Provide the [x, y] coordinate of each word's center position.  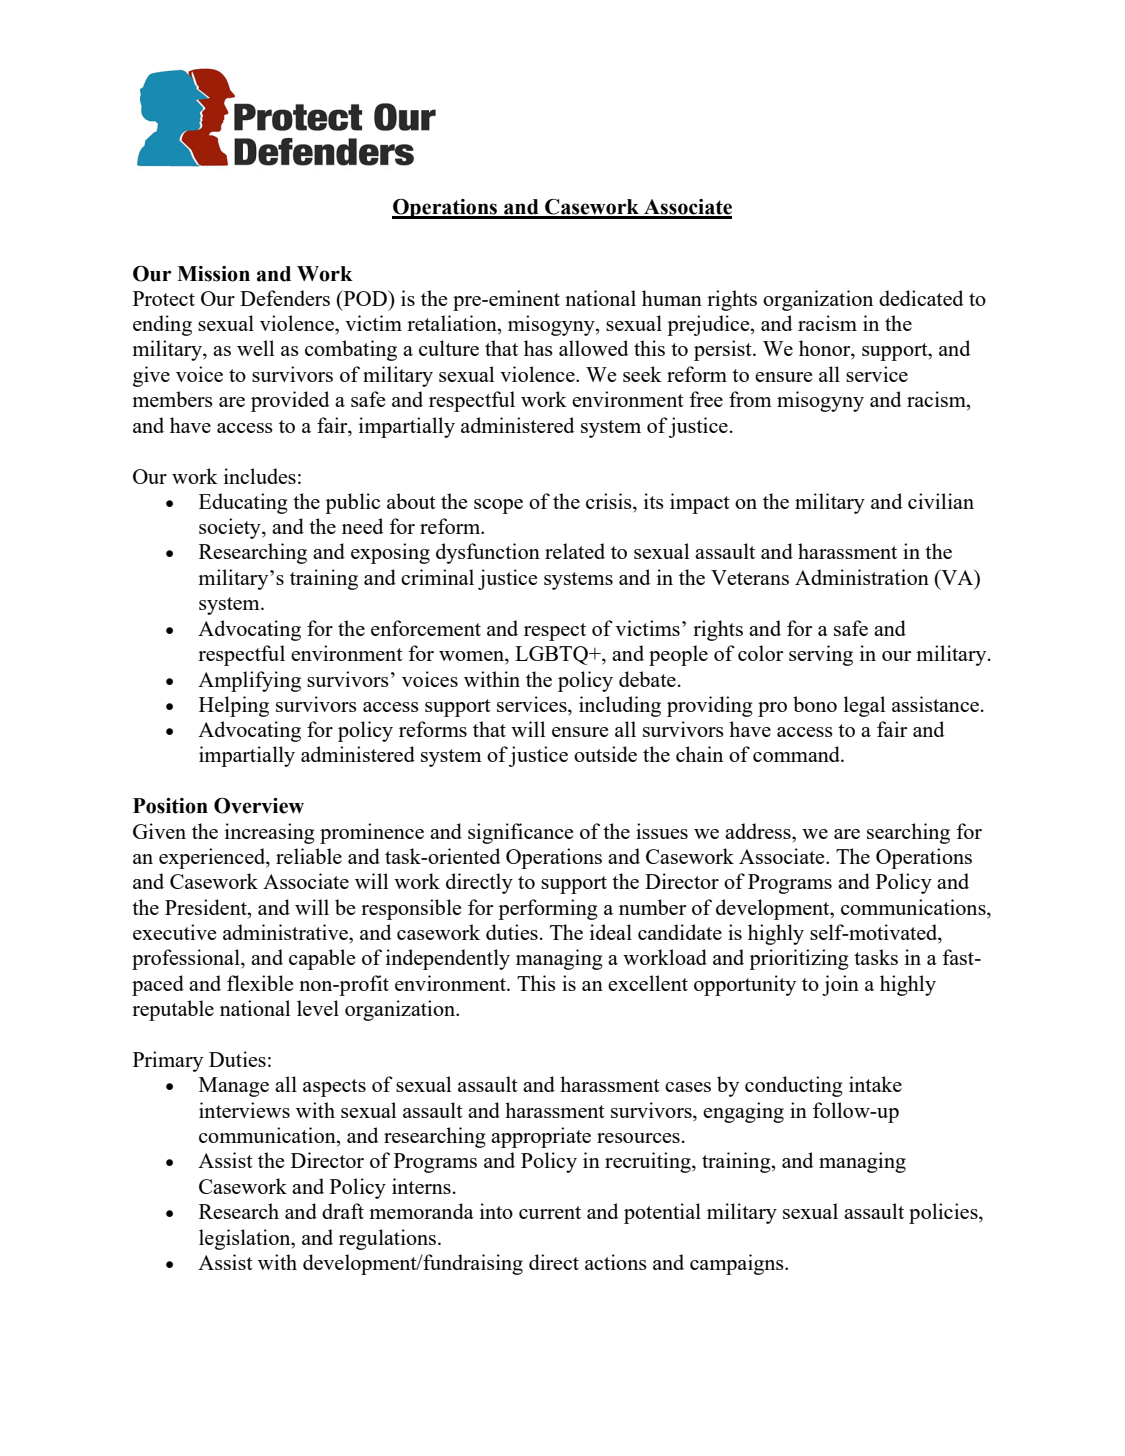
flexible [260, 983]
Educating [243, 503]
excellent [648, 983]
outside [605, 754]
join [840, 985]
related [575, 551]
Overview [259, 806]
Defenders [285, 298]
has [538, 348]
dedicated [921, 298]
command [797, 754]
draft [343, 1211]
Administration [862, 577]
